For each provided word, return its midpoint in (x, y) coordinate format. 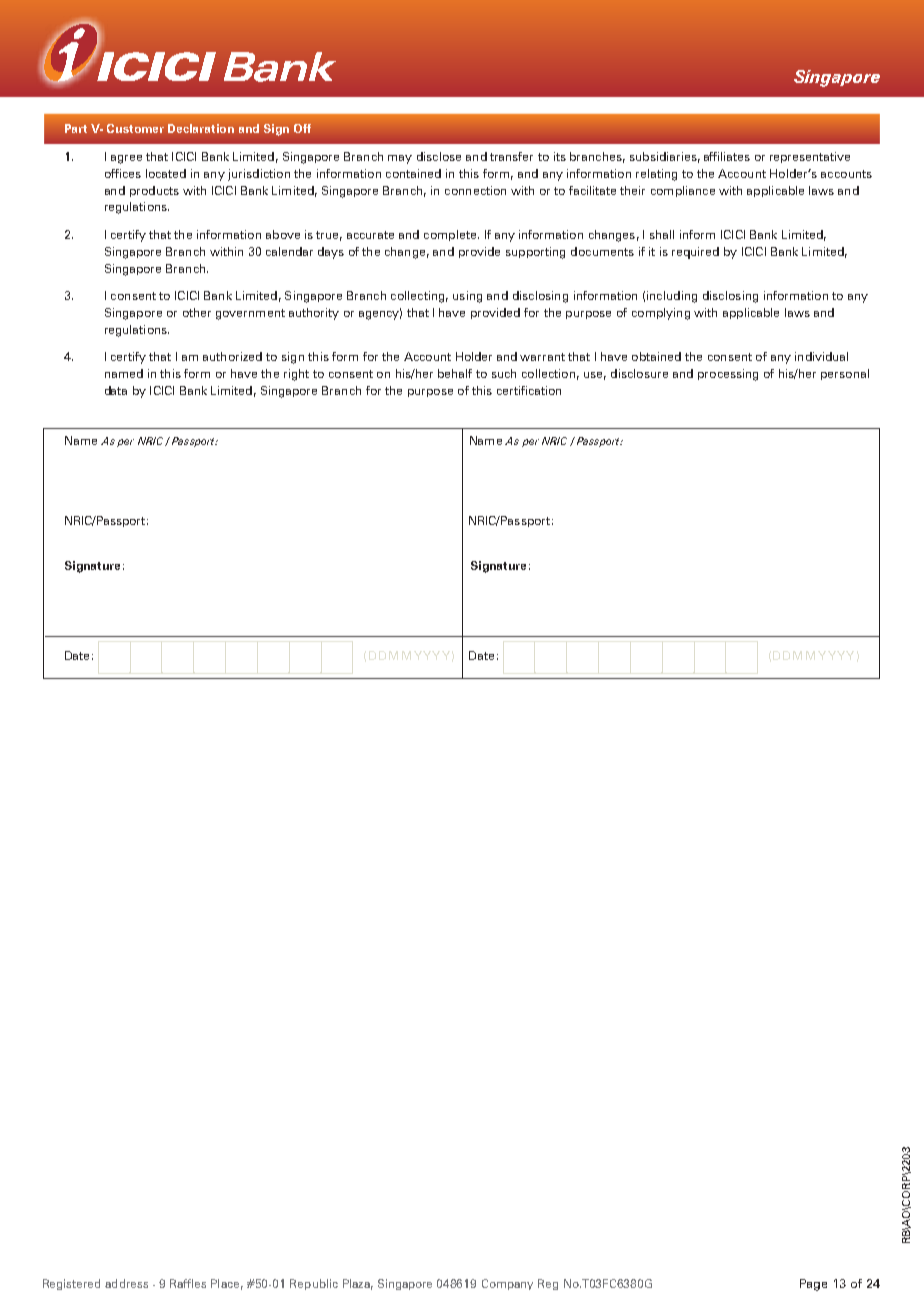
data (116, 390)
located (166, 173)
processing (728, 375)
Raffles (188, 1283)
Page (813, 1285)
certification (529, 390)
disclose (439, 156)
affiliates (727, 156)
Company (507, 1284)
